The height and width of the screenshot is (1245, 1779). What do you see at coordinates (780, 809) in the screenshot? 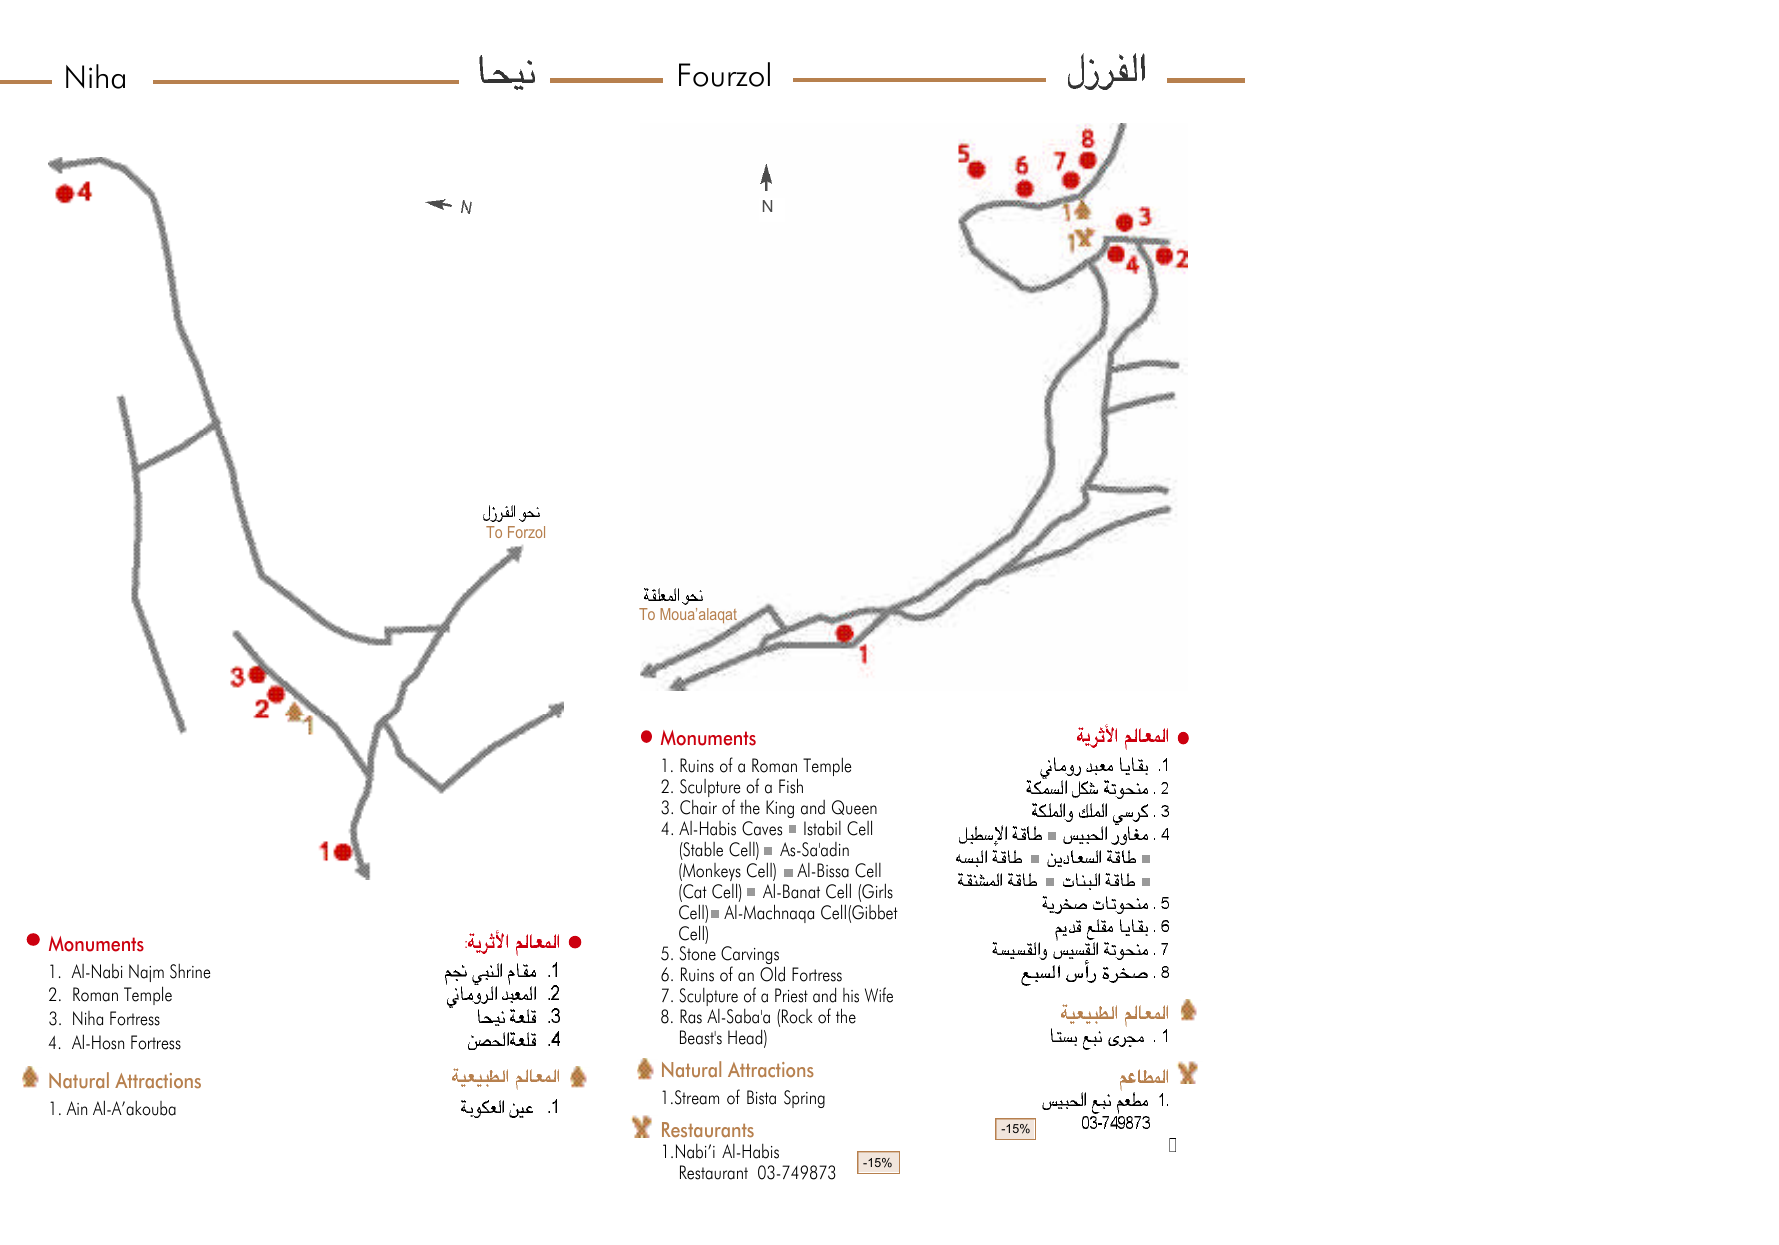
I see `King` at bounding box center [780, 809].
